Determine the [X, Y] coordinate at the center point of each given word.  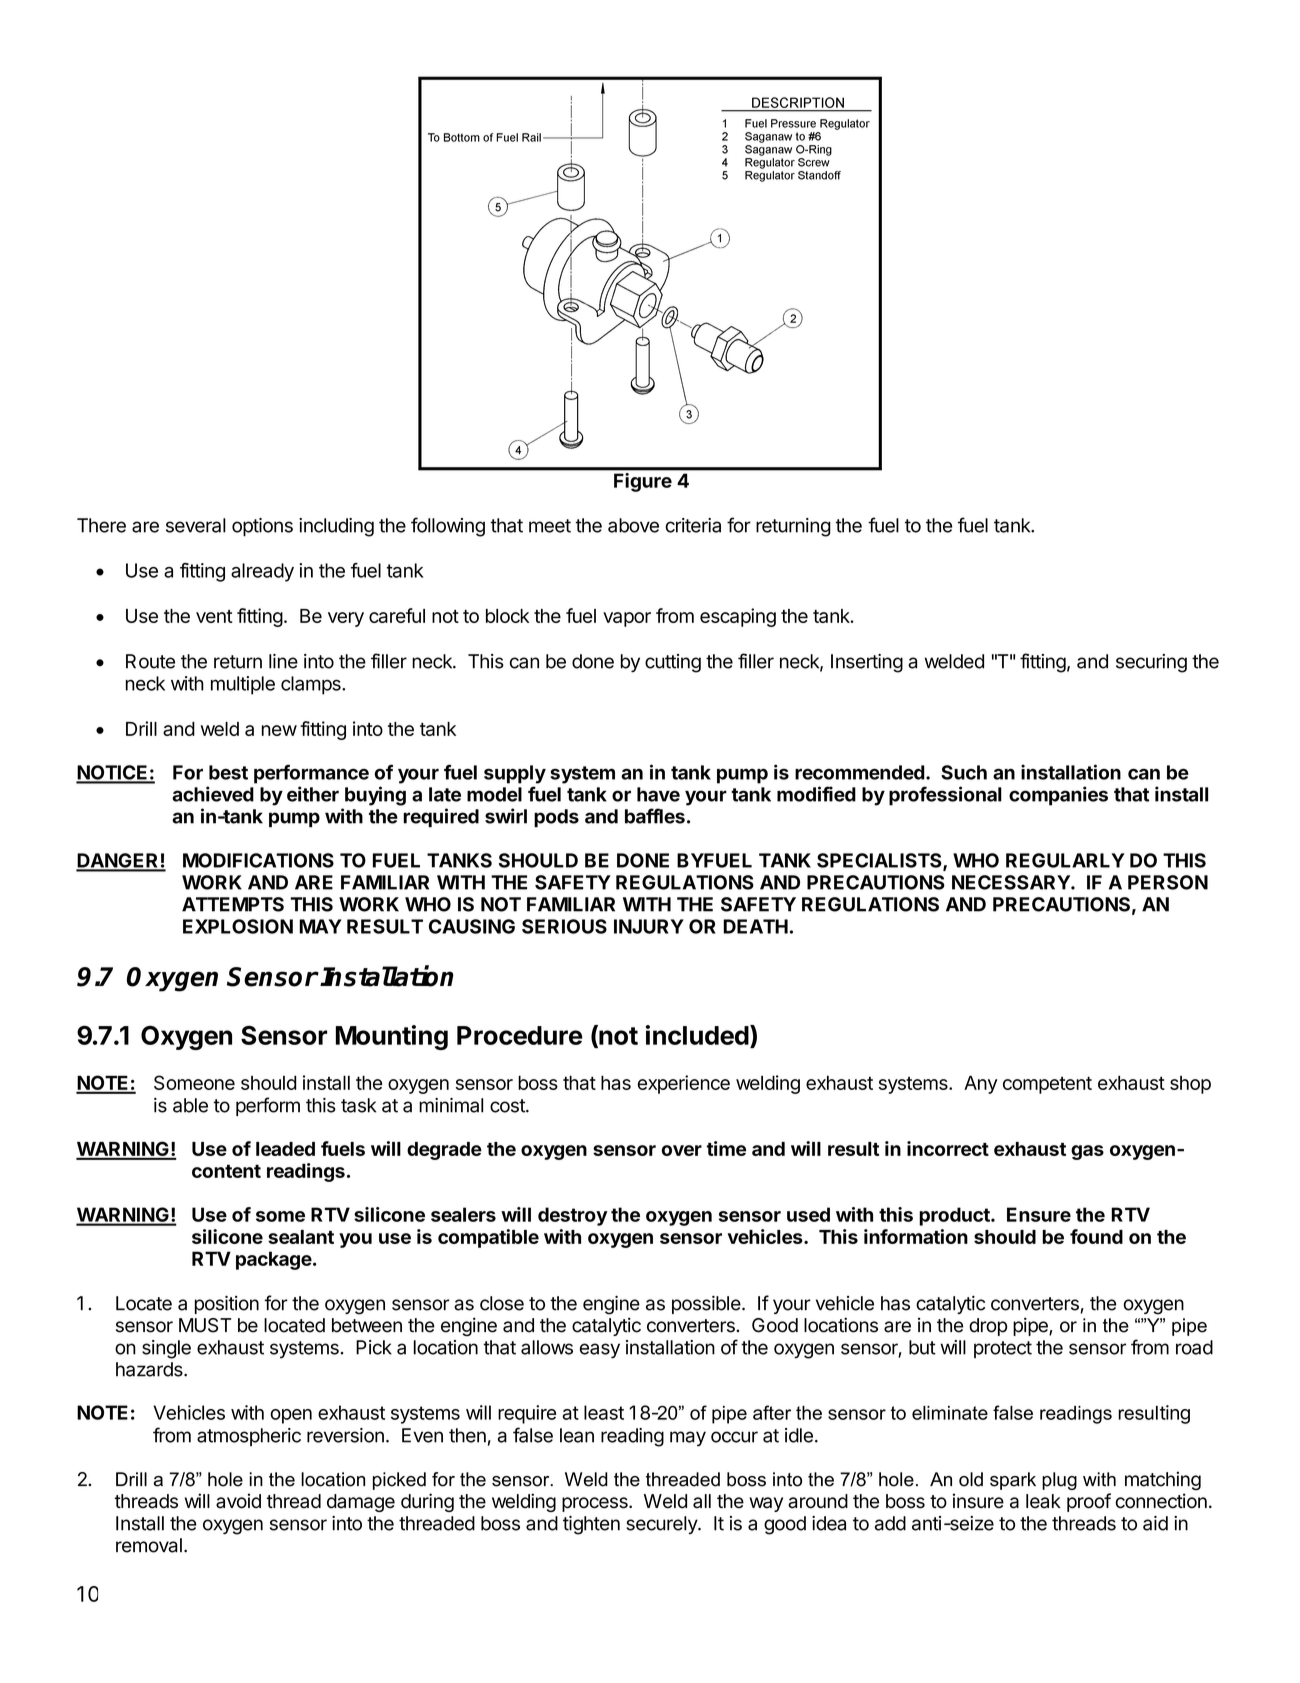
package [274, 1260]
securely [662, 1525]
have [658, 794]
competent [1047, 1085]
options [262, 527]
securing [1151, 663]
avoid [238, 1501]
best [228, 772]
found [1096, 1236]
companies [1058, 796]
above [633, 525]
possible [706, 1304]
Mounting [392, 1037]
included [697, 1035]
